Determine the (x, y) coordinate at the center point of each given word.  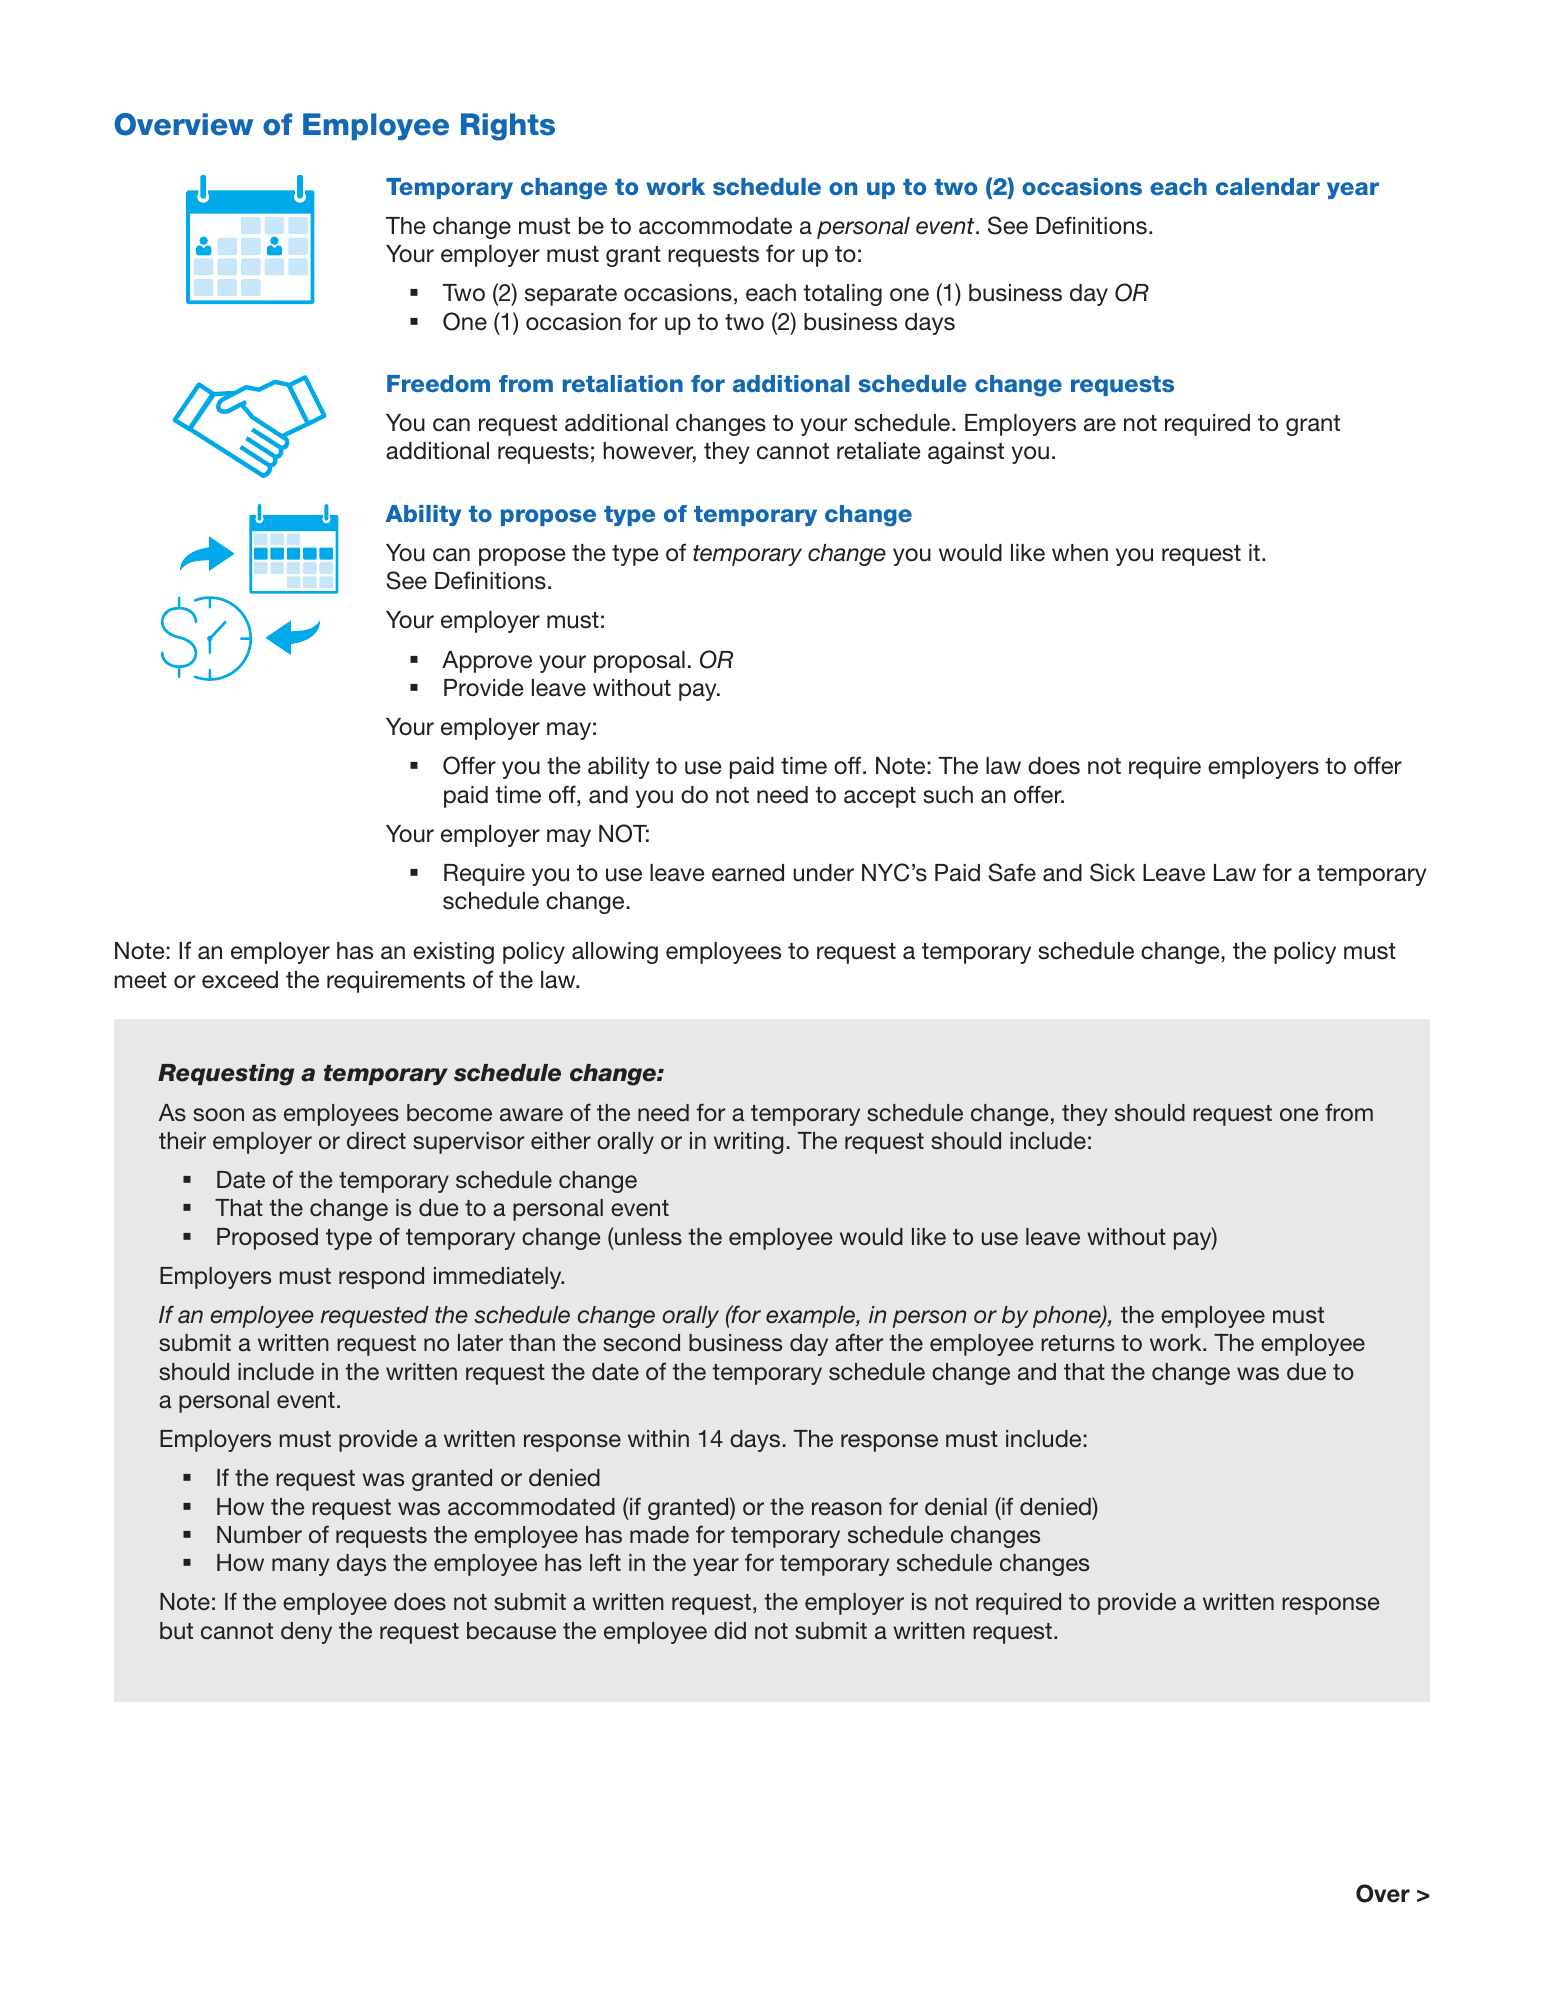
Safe (1012, 872)
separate (571, 295)
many (300, 1567)
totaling (842, 295)
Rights (508, 127)
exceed (240, 980)
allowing (615, 953)
